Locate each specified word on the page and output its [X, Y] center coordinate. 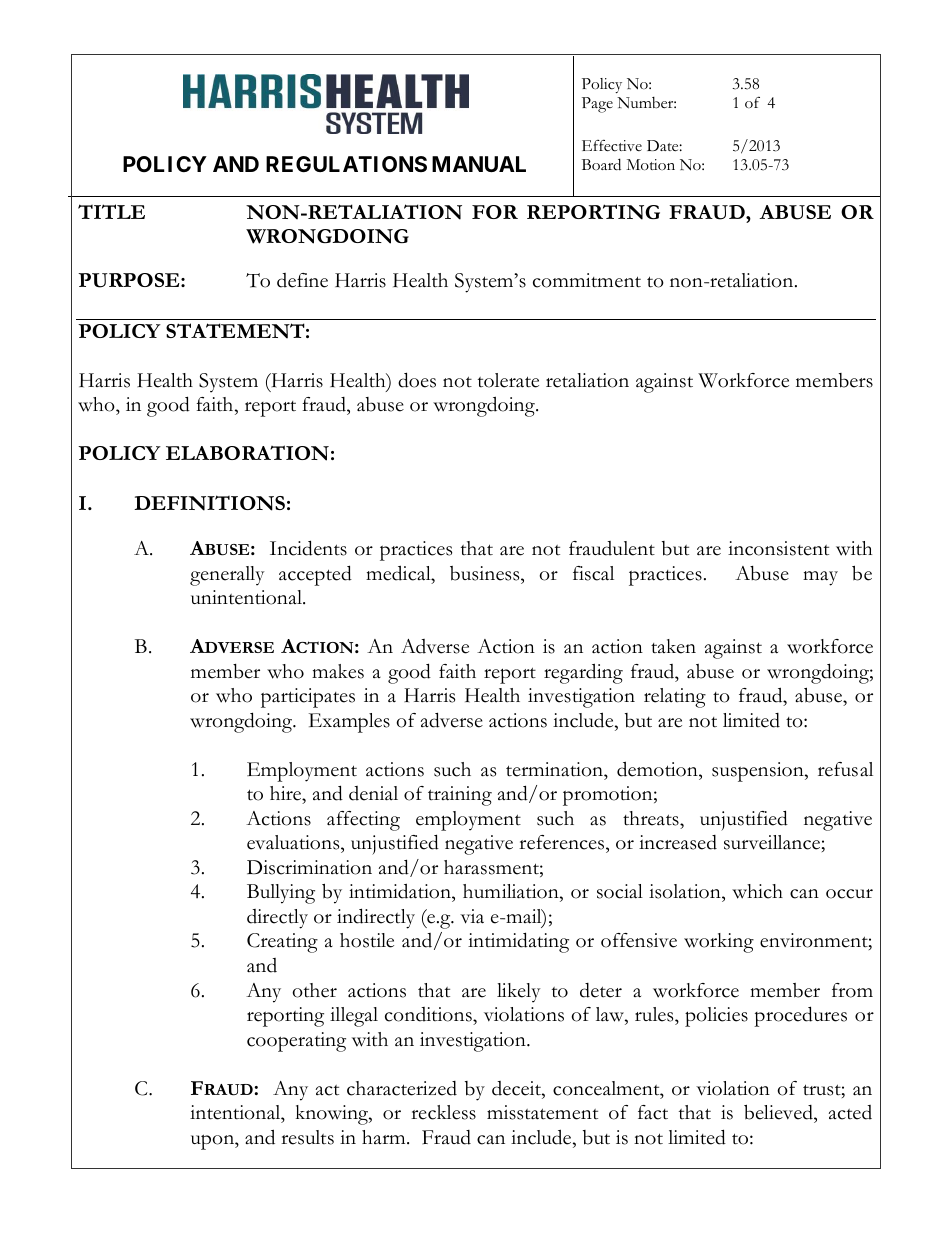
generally [227, 576]
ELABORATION [247, 453]
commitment [587, 280]
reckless [443, 1112]
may [820, 578]
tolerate [508, 380]
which [757, 891]
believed [779, 1114]
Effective [612, 146]
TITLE [111, 211]
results [307, 1137]
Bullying [281, 894]
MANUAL [479, 164]
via [472, 916]
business [486, 573]
